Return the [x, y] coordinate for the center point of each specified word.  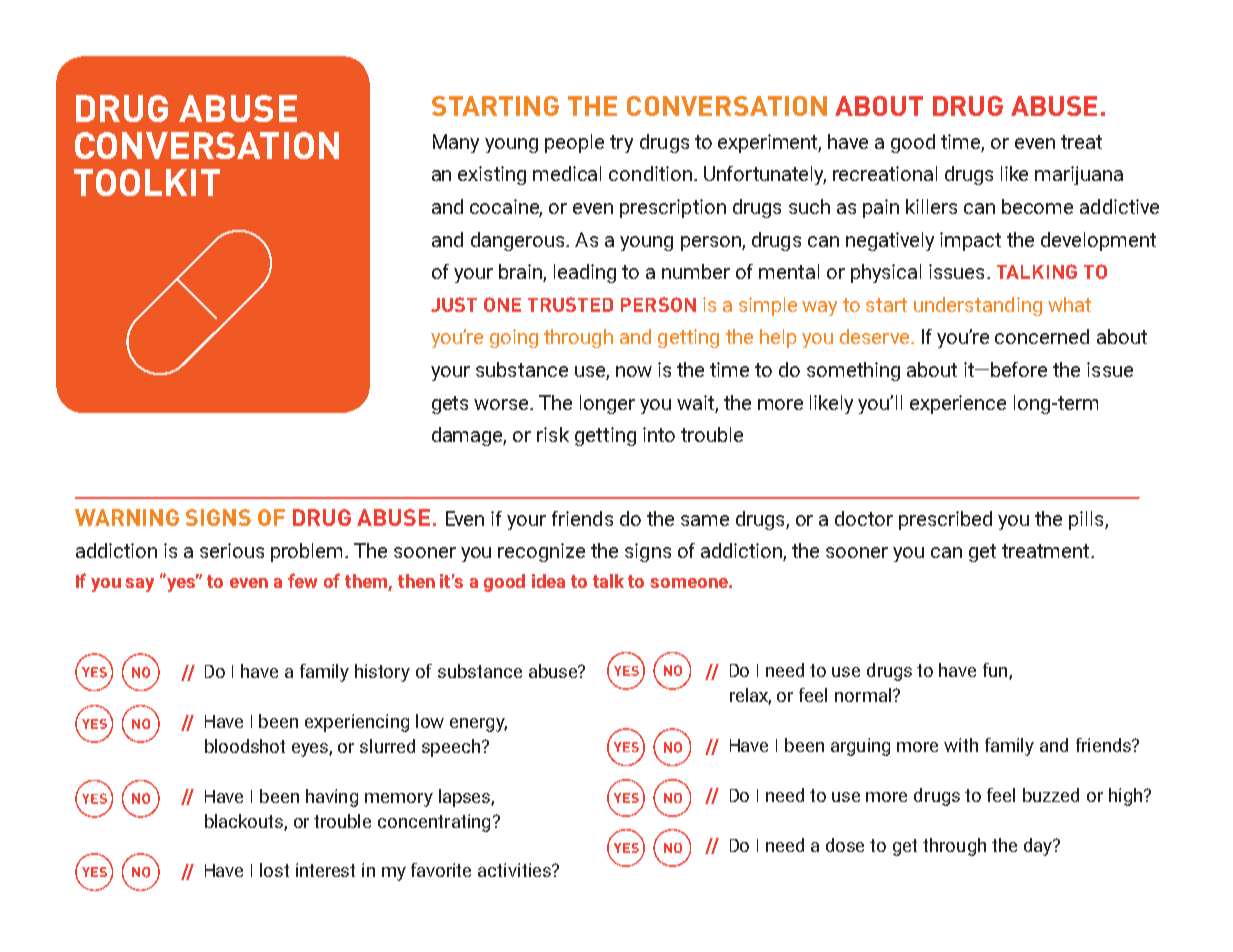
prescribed [945, 520]
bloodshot [245, 746]
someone [690, 583]
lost [274, 870]
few [302, 580]
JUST [454, 304]
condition [650, 173]
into [659, 434]
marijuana [1079, 175]
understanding [978, 306]
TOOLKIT [147, 182]
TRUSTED [570, 304]
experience [958, 404]
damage [469, 436]
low [430, 721]
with [961, 745]
